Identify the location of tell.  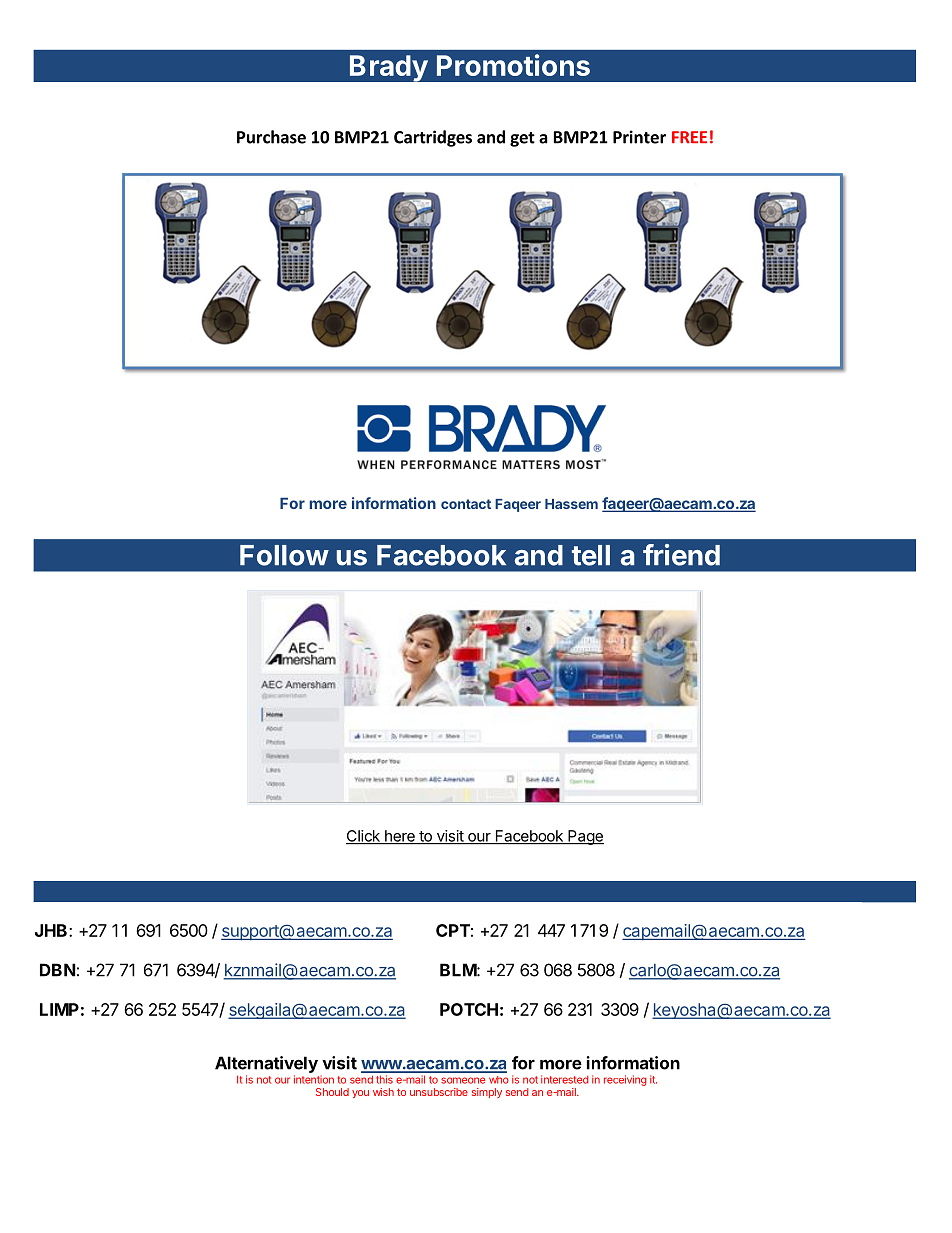
(591, 555).
